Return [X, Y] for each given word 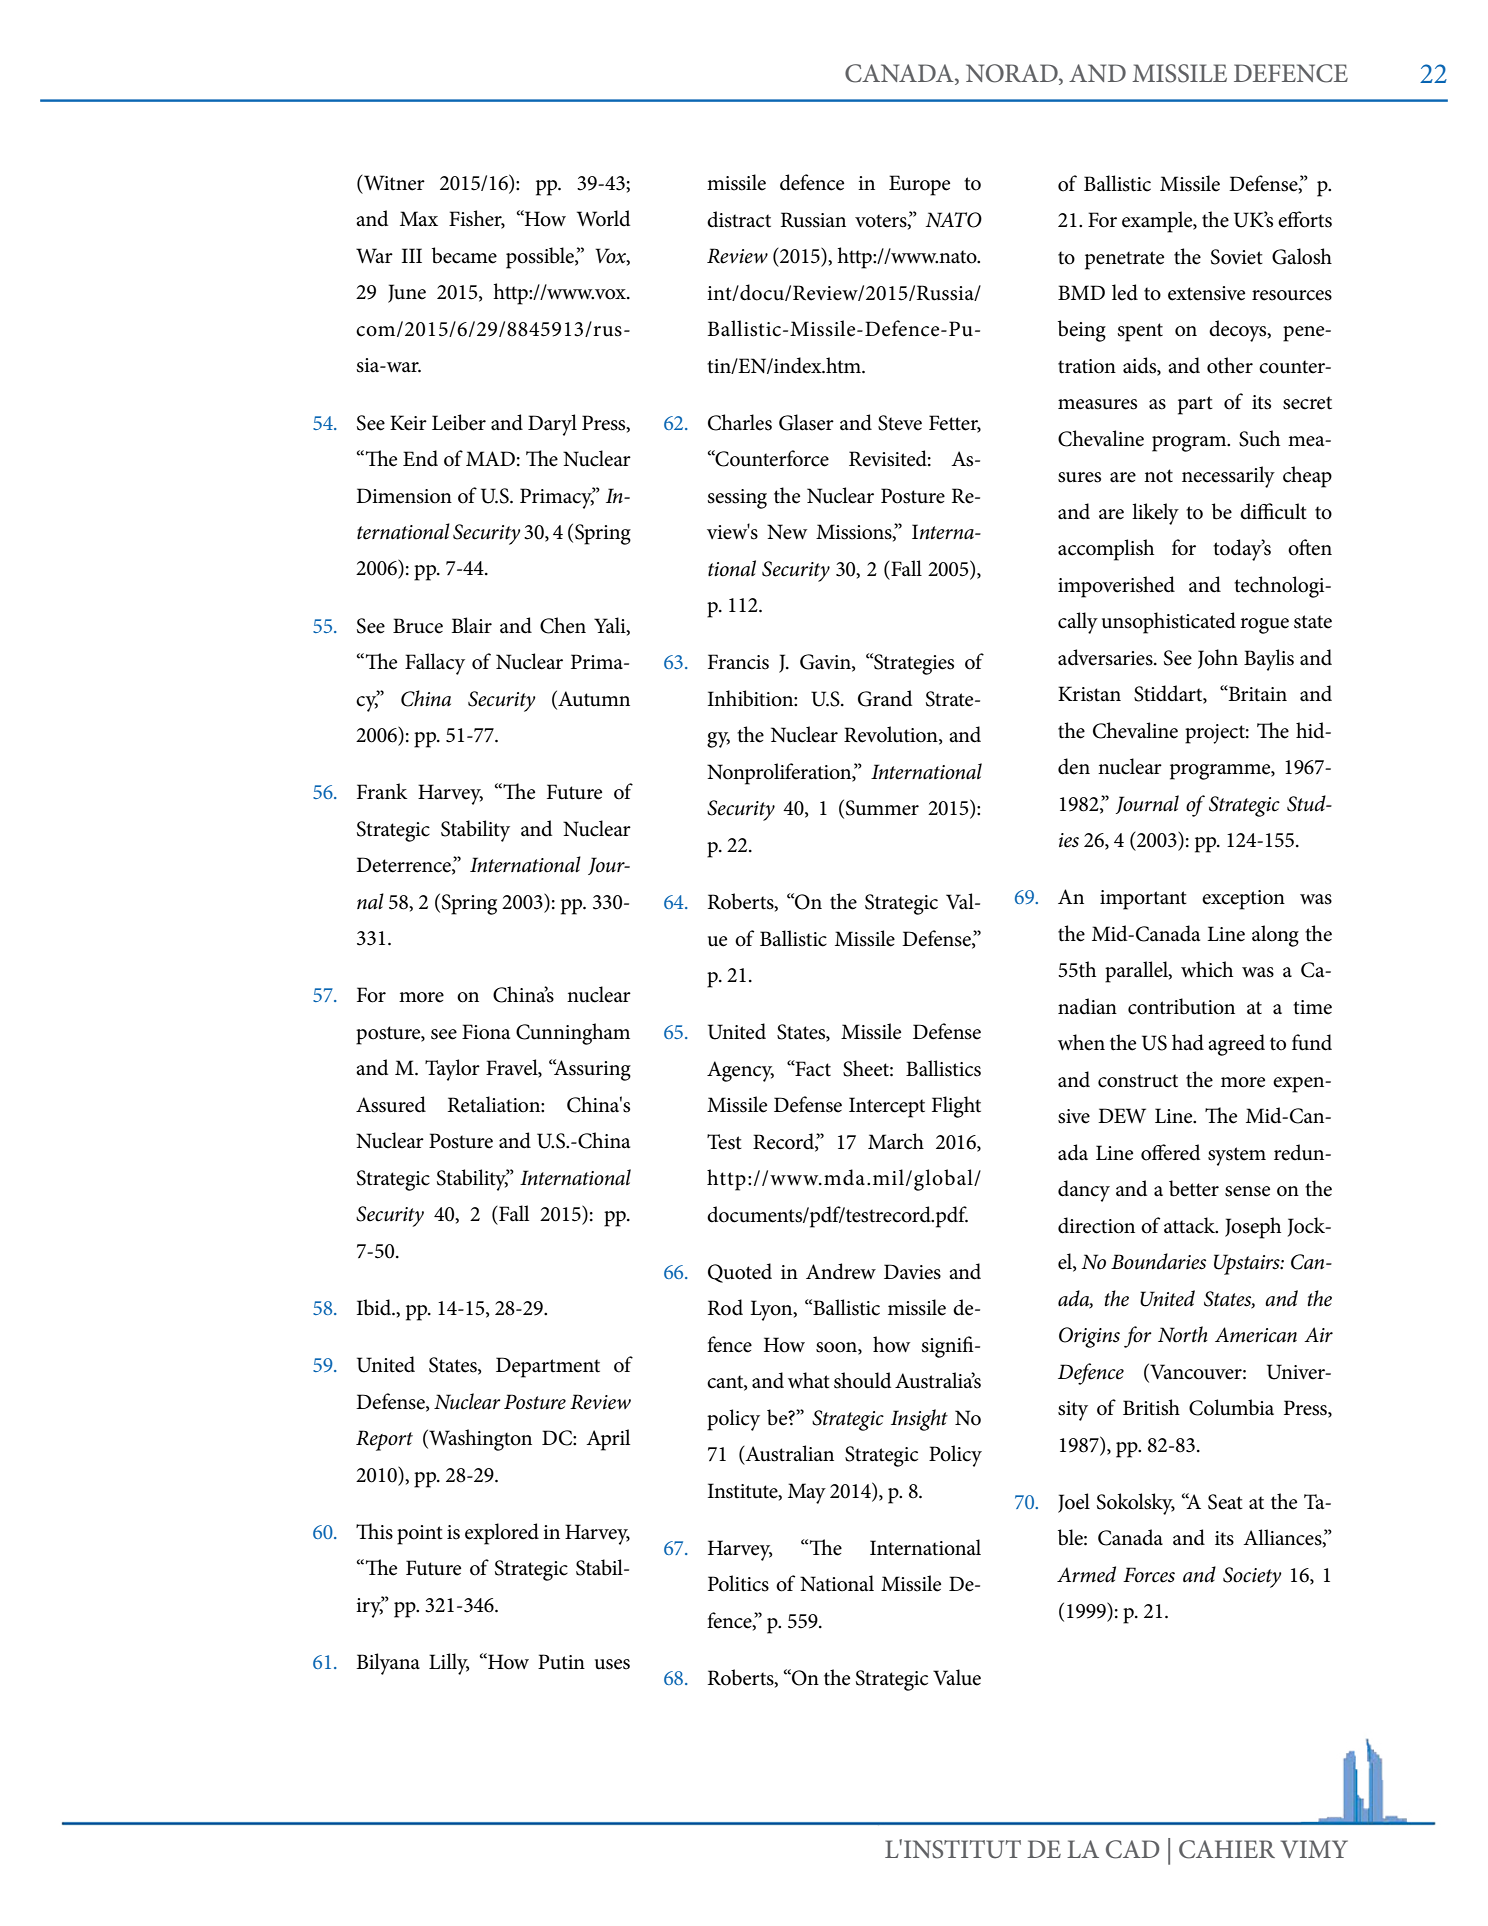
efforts [1305, 219]
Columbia [1231, 1407]
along [1275, 936]
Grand [885, 698]
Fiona [486, 1032]
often [1310, 547]
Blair [471, 625]
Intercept [887, 1107]
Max [419, 219]
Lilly [449, 1664]
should [862, 1380]
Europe [919, 185]
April [608, 1440]
